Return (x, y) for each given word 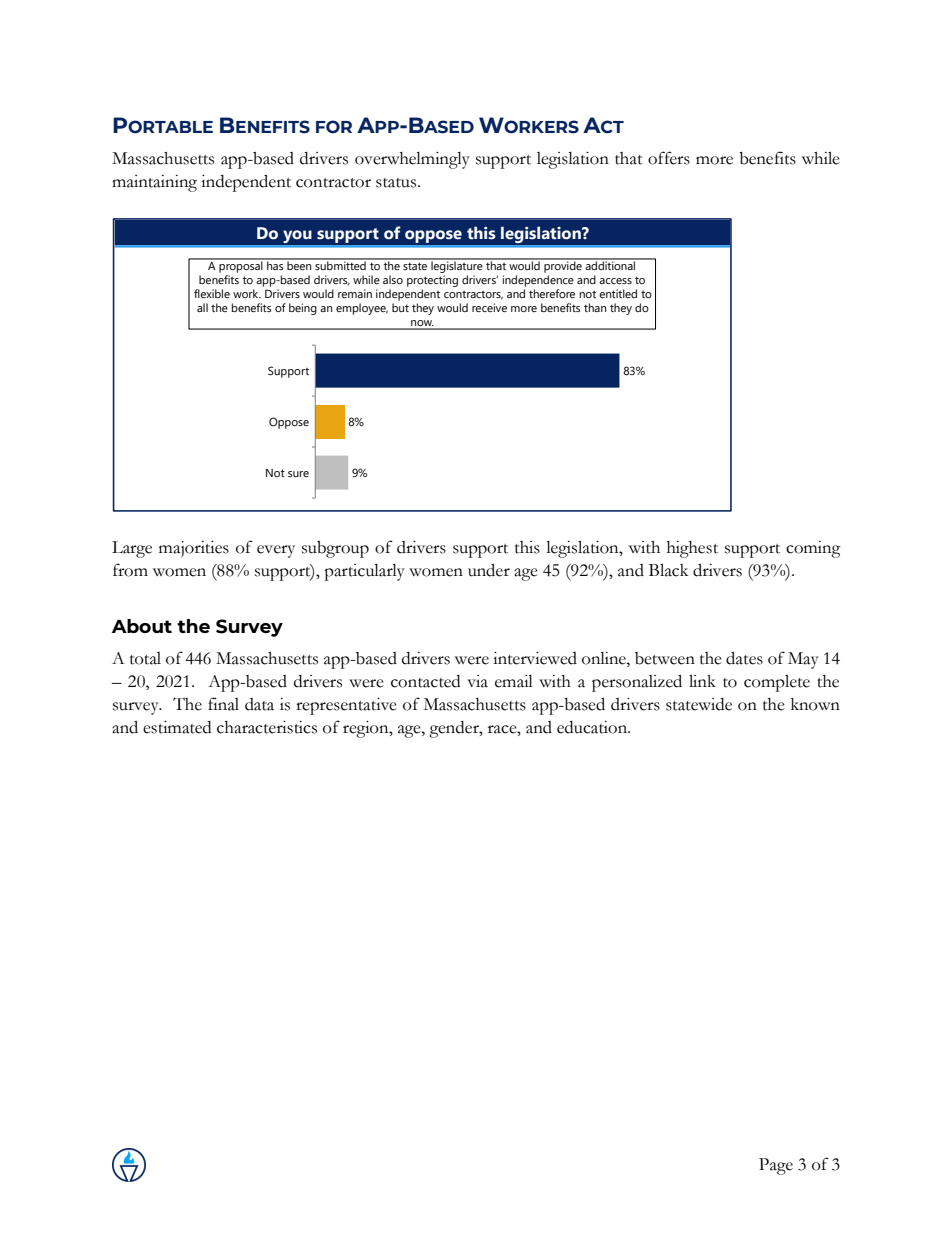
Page (776, 1166)
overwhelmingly (412, 160)
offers (669, 158)
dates (744, 658)
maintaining (154, 183)
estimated (177, 727)
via (477, 681)
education (593, 727)
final (223, 704)
